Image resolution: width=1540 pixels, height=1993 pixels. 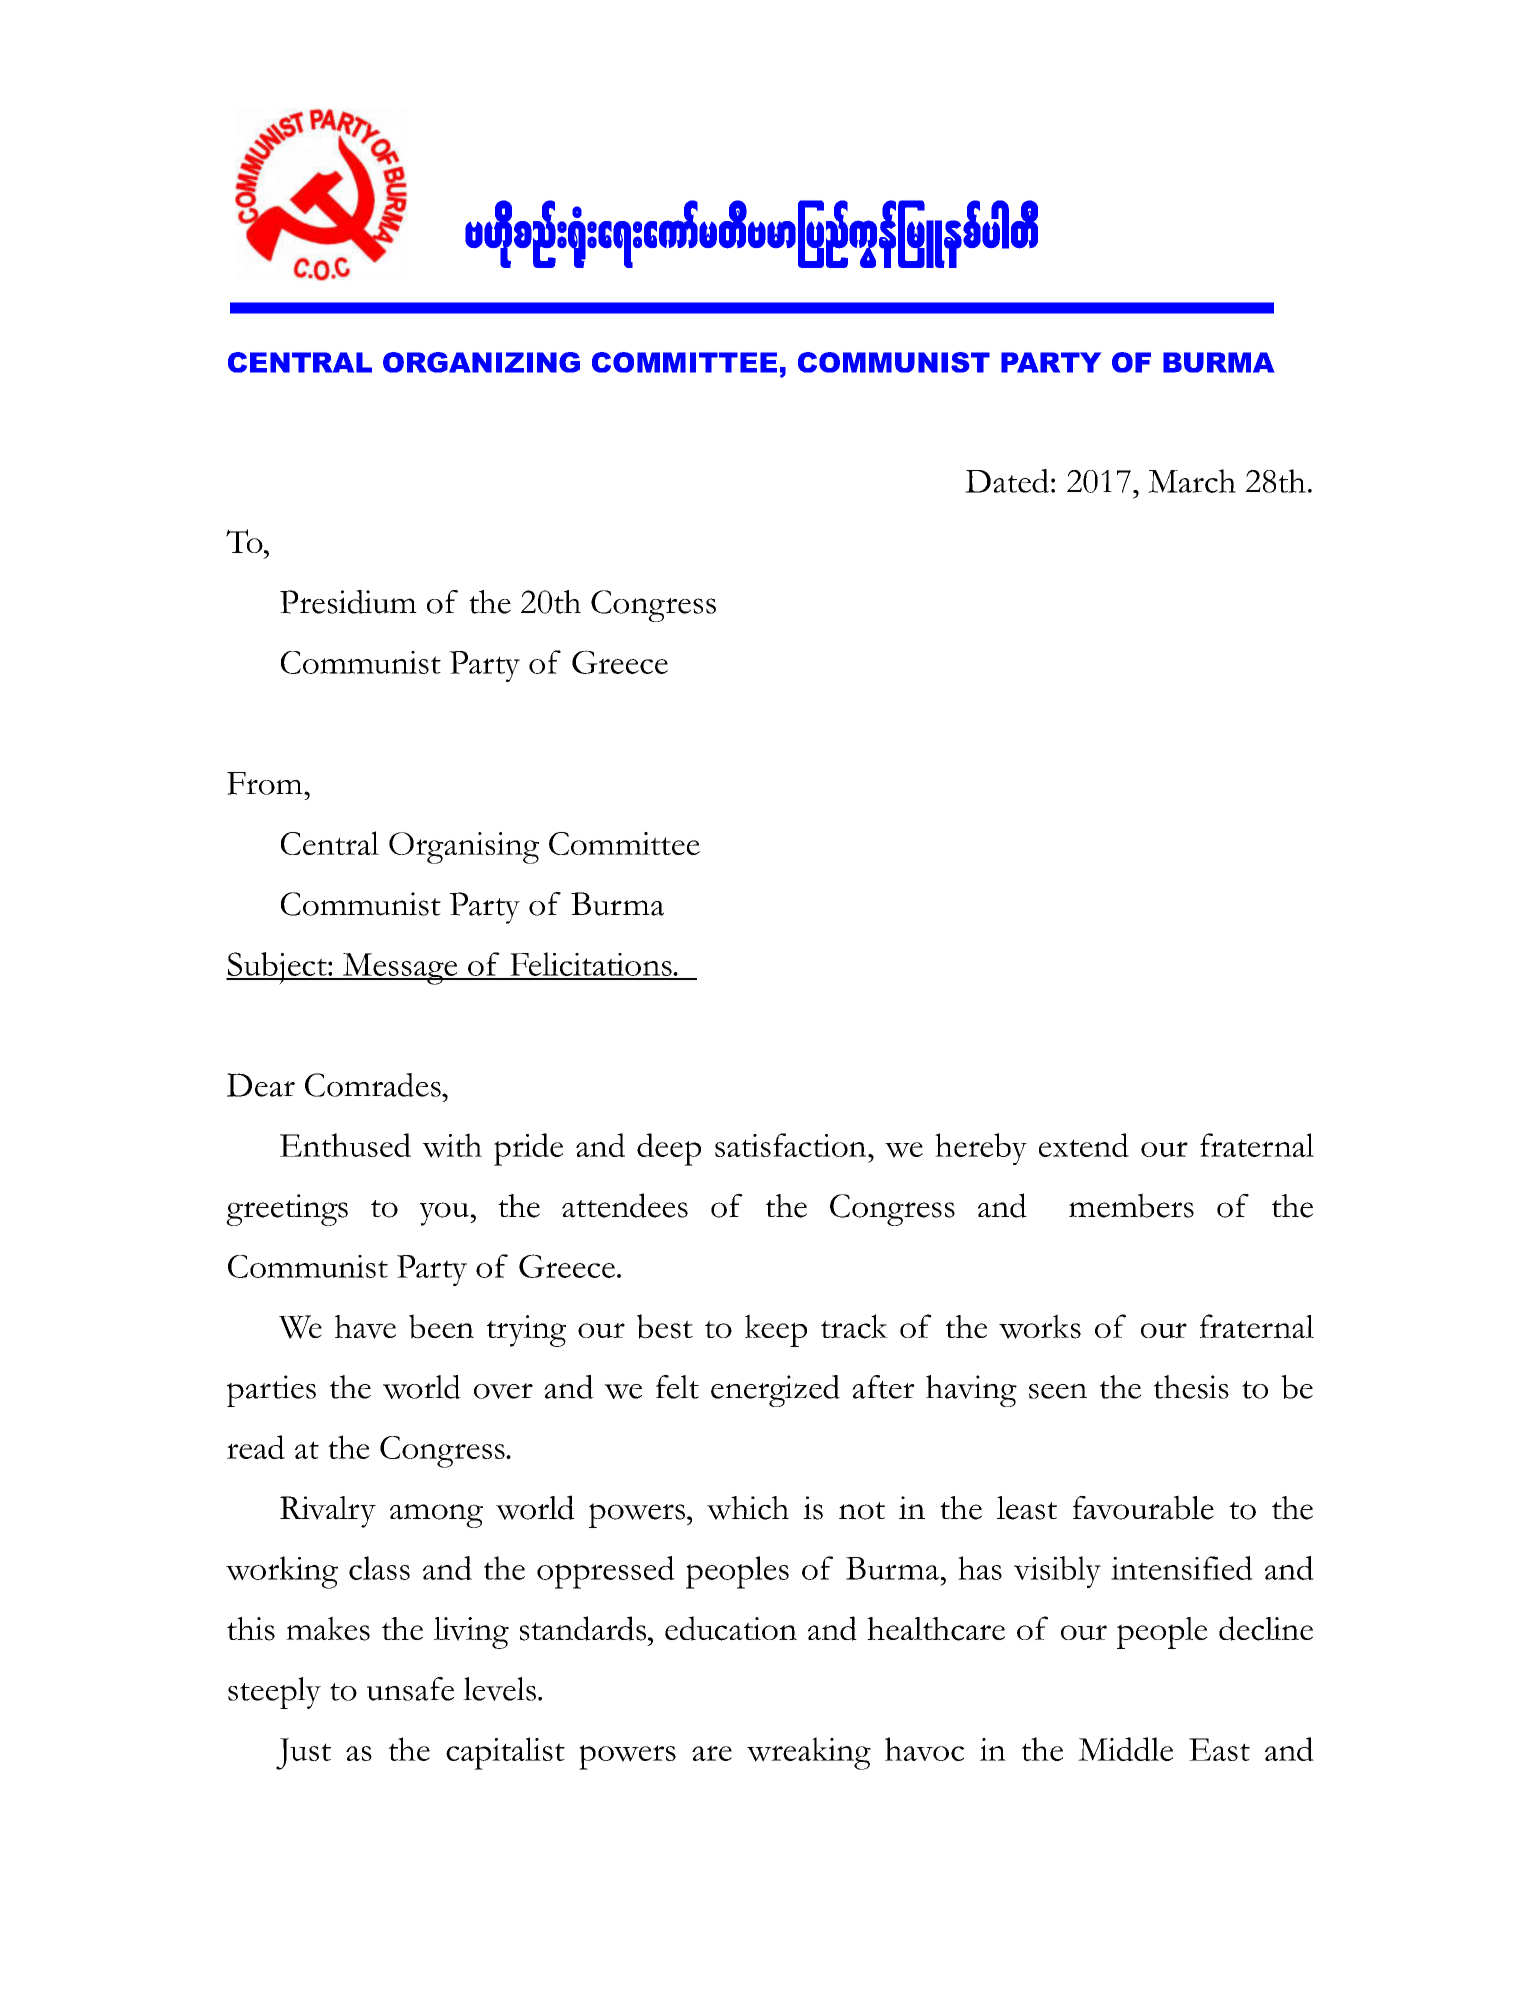 I want to click on March, so click(x=1192, y=481).
